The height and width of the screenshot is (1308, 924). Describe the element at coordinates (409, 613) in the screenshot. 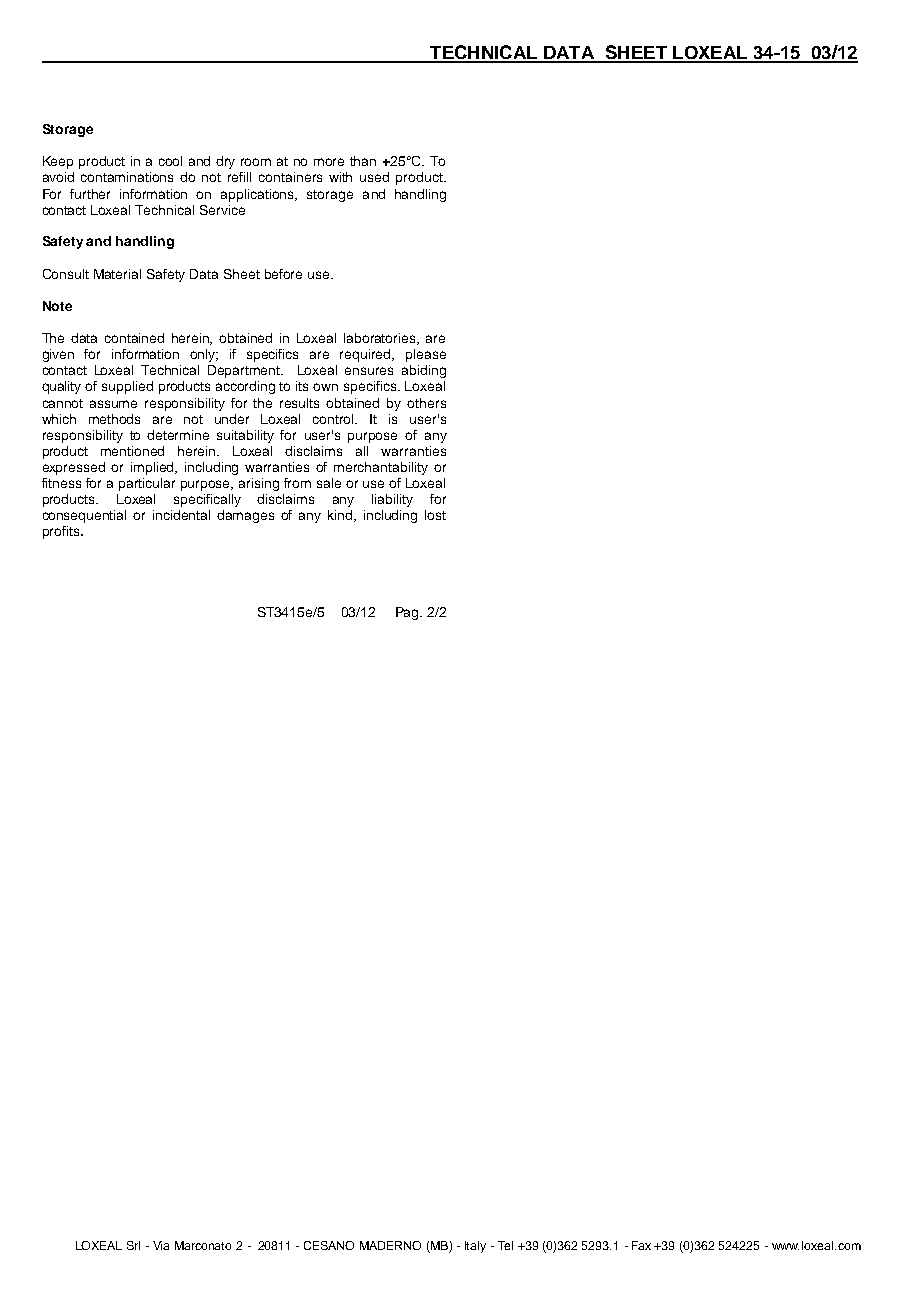

I see `Pag` at that location.
